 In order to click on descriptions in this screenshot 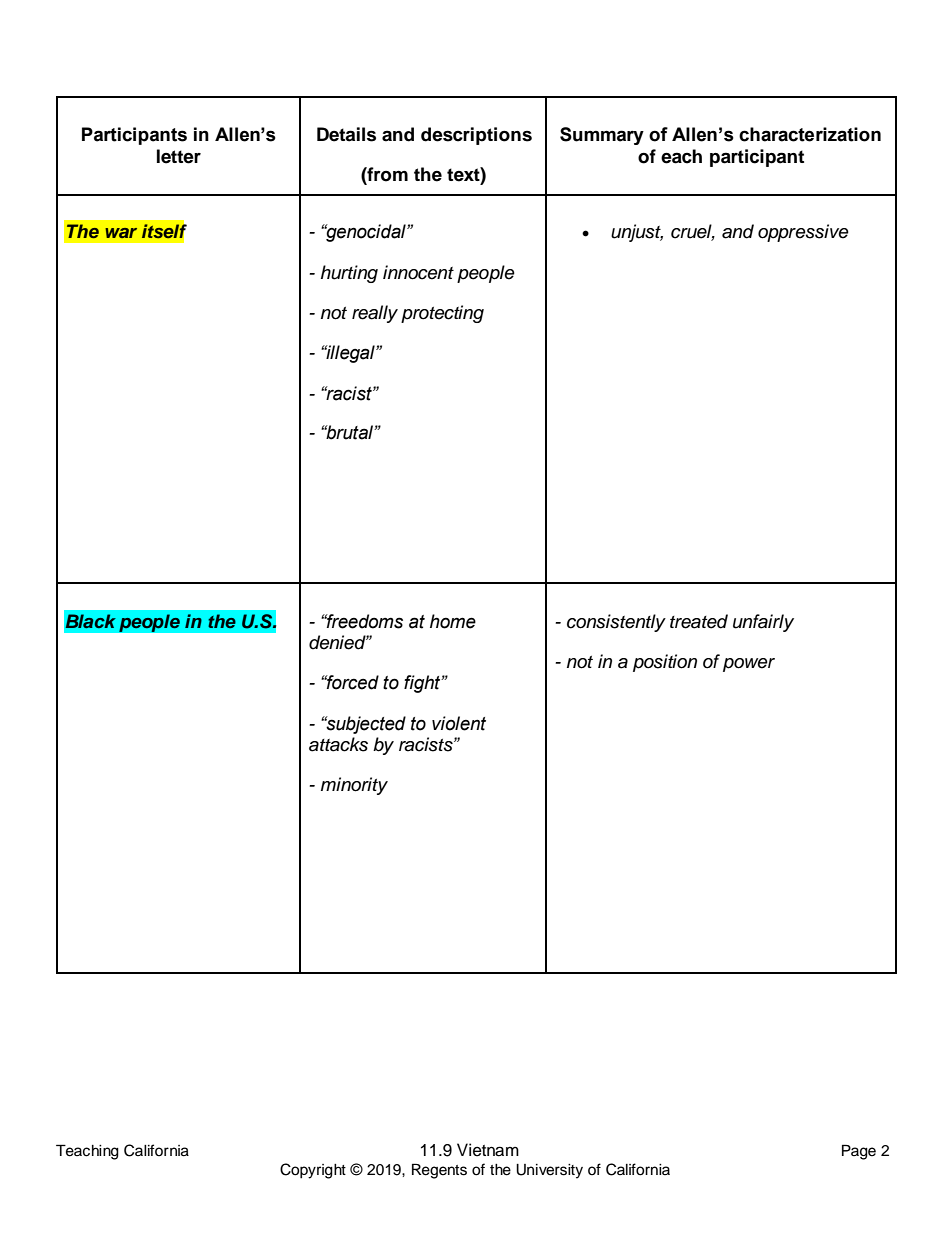, I will do `click(476, 136)`.
